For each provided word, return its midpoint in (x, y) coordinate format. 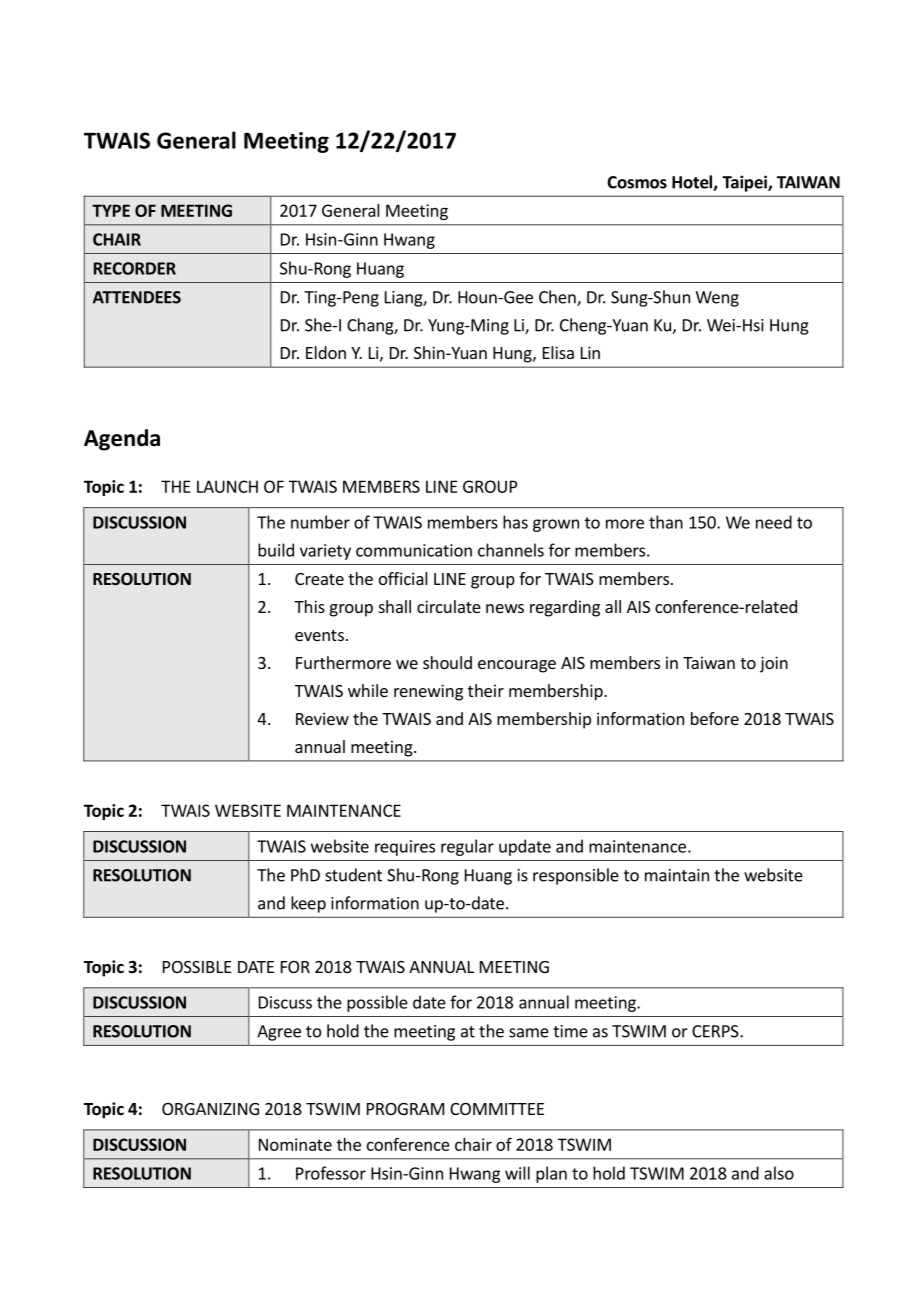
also (779, 1173)
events (319, 635)
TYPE (111, 210)
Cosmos (637, 182)
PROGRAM (405, 1109)
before (715, 718)
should (447, 662)
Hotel (693, 183)
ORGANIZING (210, 1109)
